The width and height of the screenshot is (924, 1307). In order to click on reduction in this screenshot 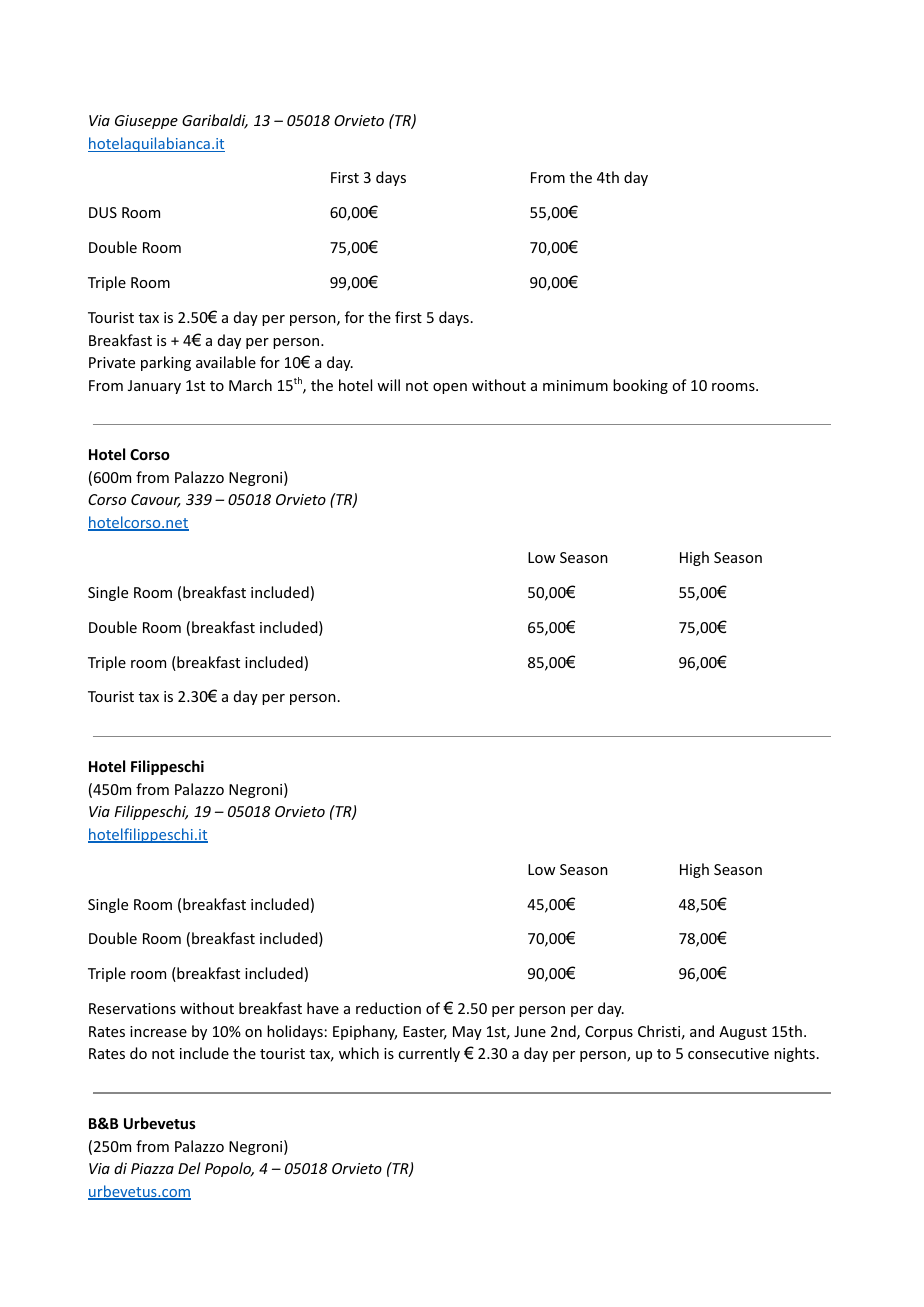, I will do `click(388, 1008)`.
